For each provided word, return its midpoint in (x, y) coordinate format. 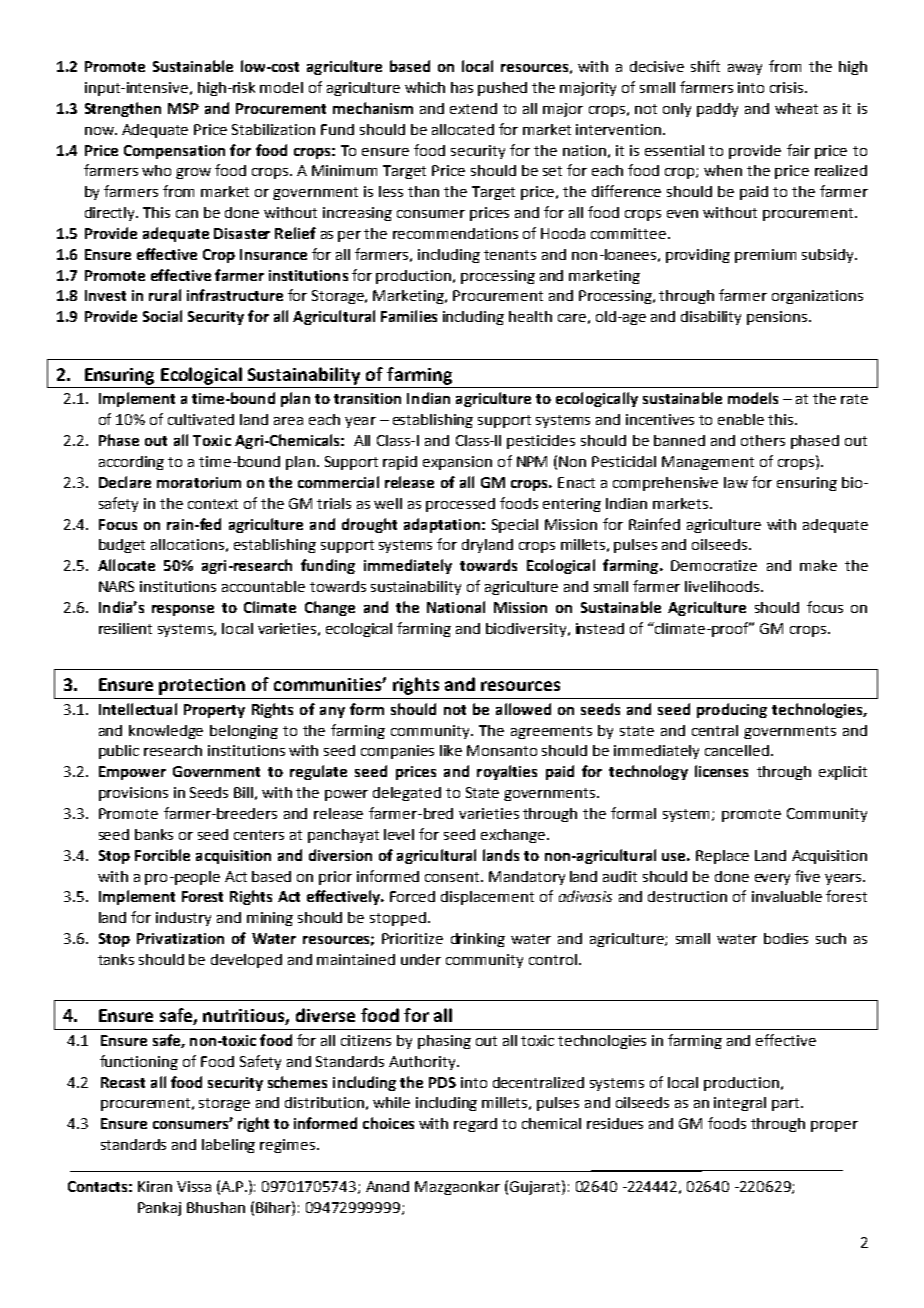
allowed (523, 709)
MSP (183, 108)
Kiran (155, 1186)
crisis (788, 87)
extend (473, 108)
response (183, 610)
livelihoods (723, 586)
